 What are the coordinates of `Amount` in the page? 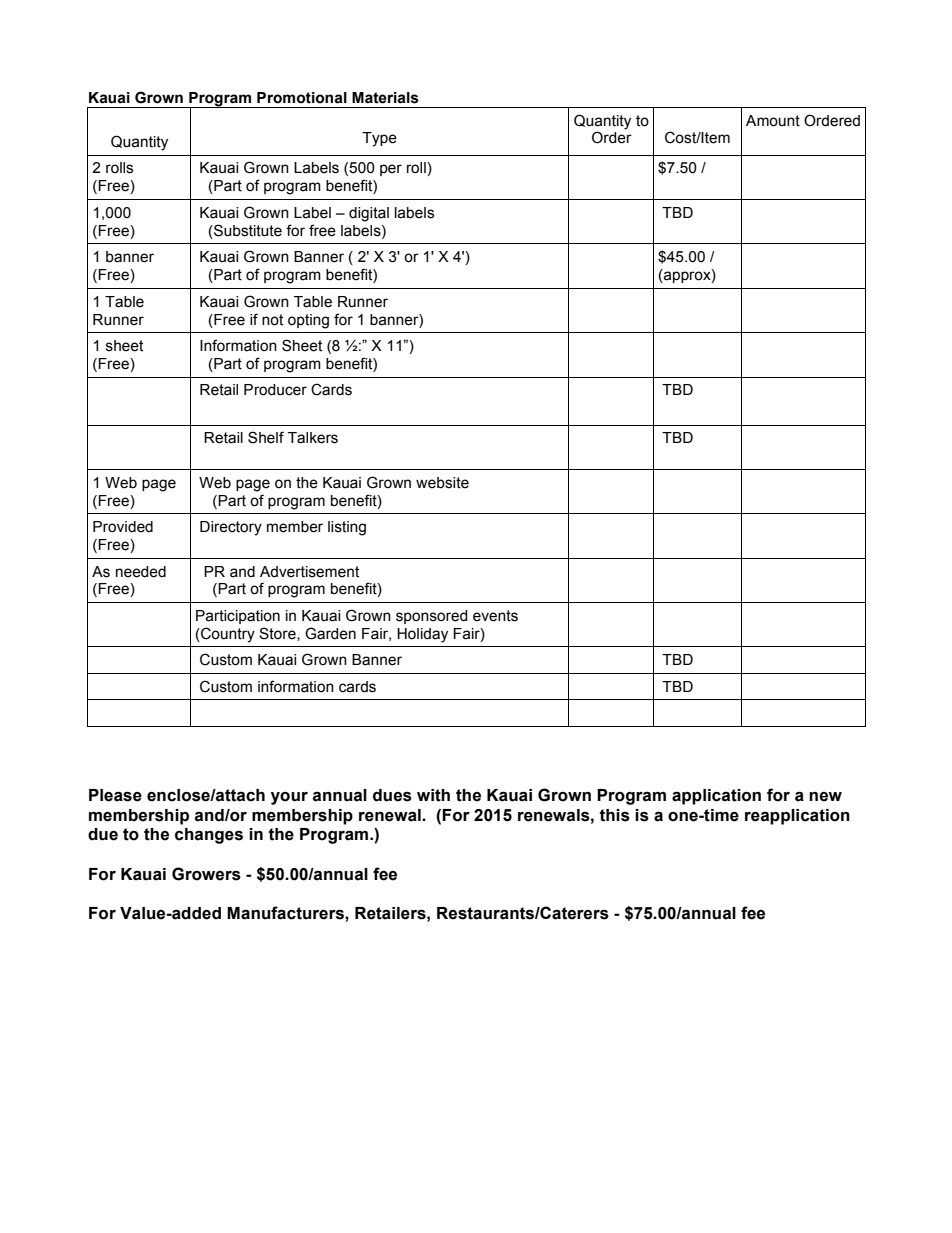 It's located at (773, 121).
